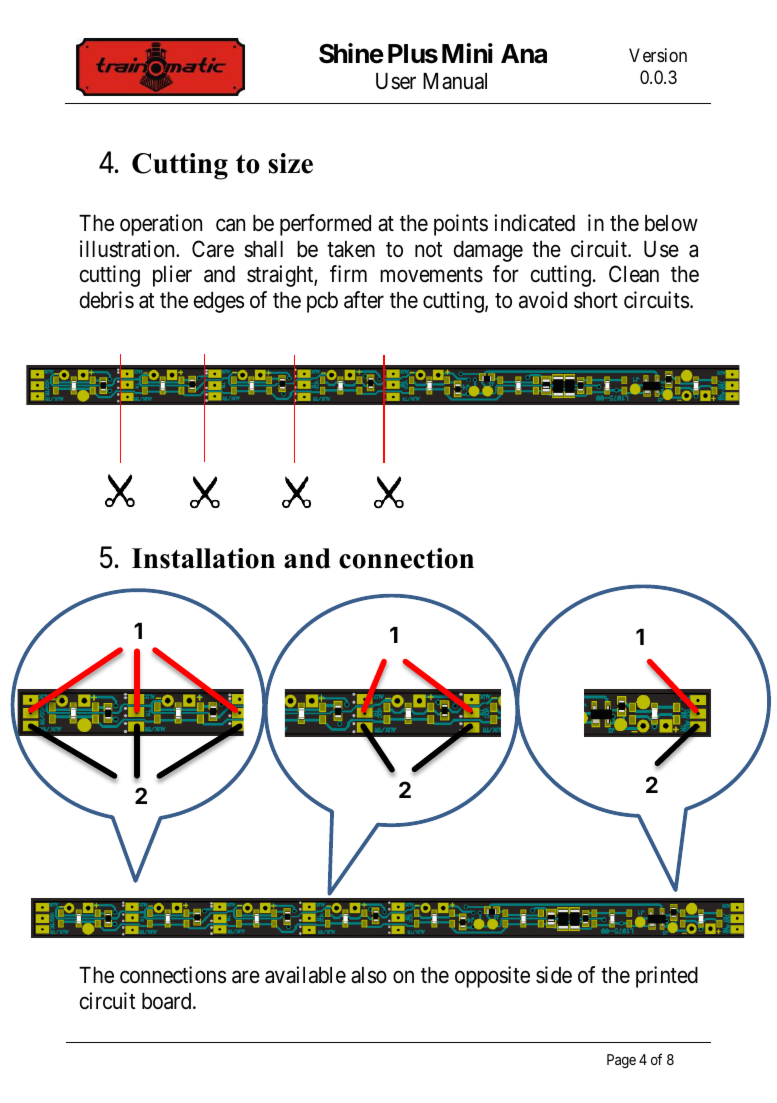  What do you see at coordinates (554, 975) in the screenshot?
I see `side` at bounding box center [554, 975].
